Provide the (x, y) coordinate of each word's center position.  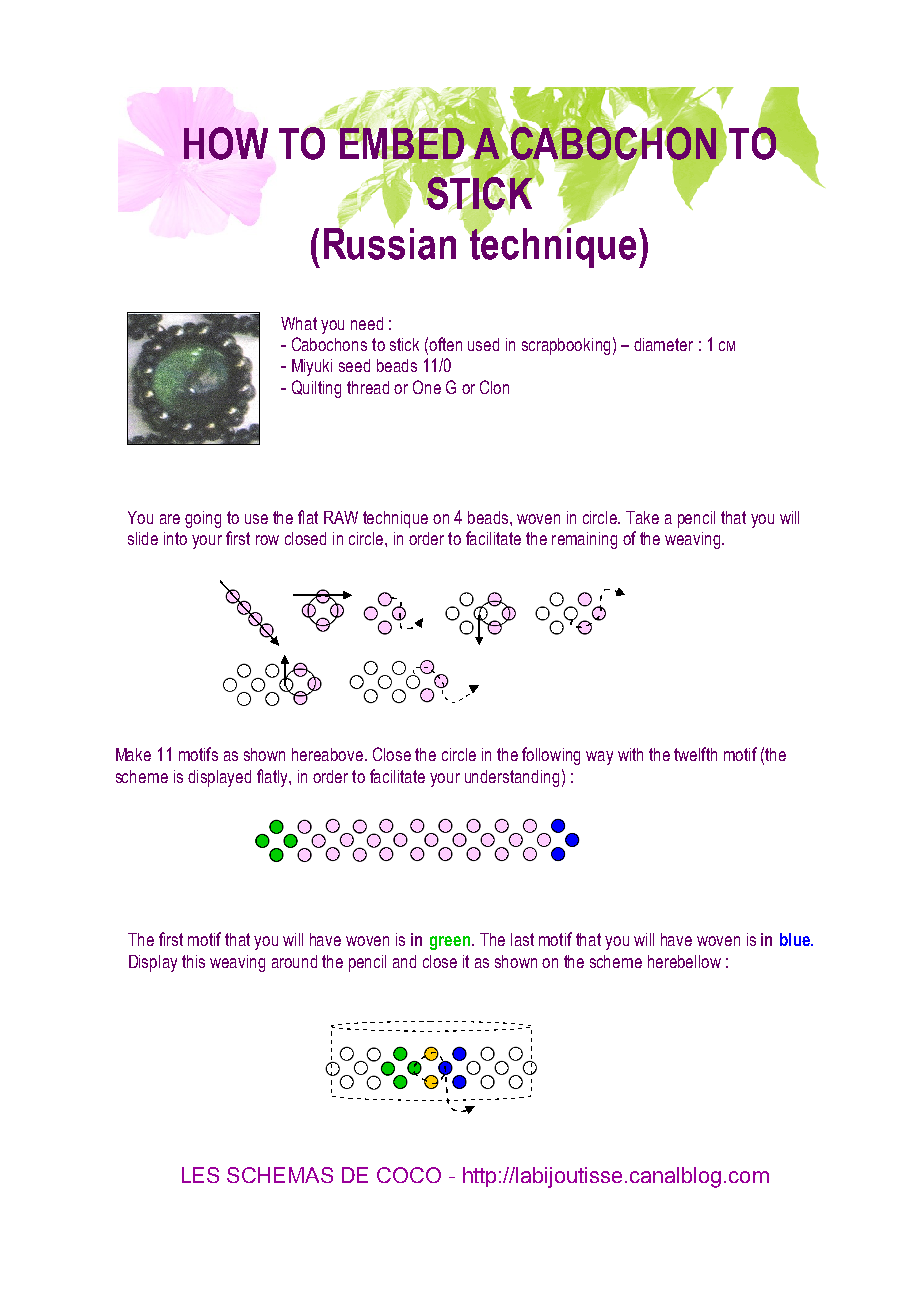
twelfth (695, 754)
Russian (390, 242)
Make (133, 754)
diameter (663, 344)
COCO (409, 1175)
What (299, 323)
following (551, 756)
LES (200, 1175)
